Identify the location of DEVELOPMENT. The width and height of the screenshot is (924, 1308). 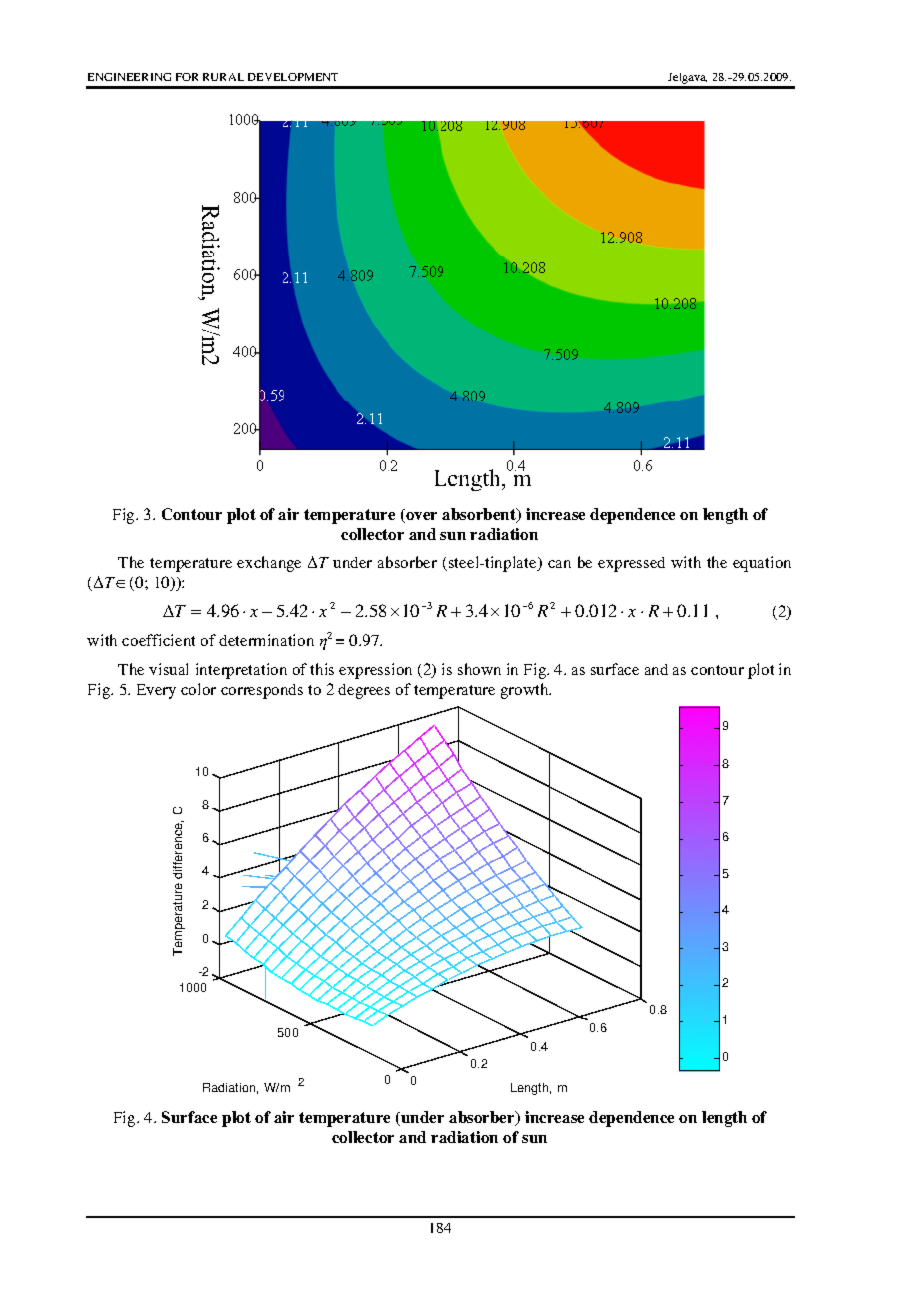
(293, 77).
